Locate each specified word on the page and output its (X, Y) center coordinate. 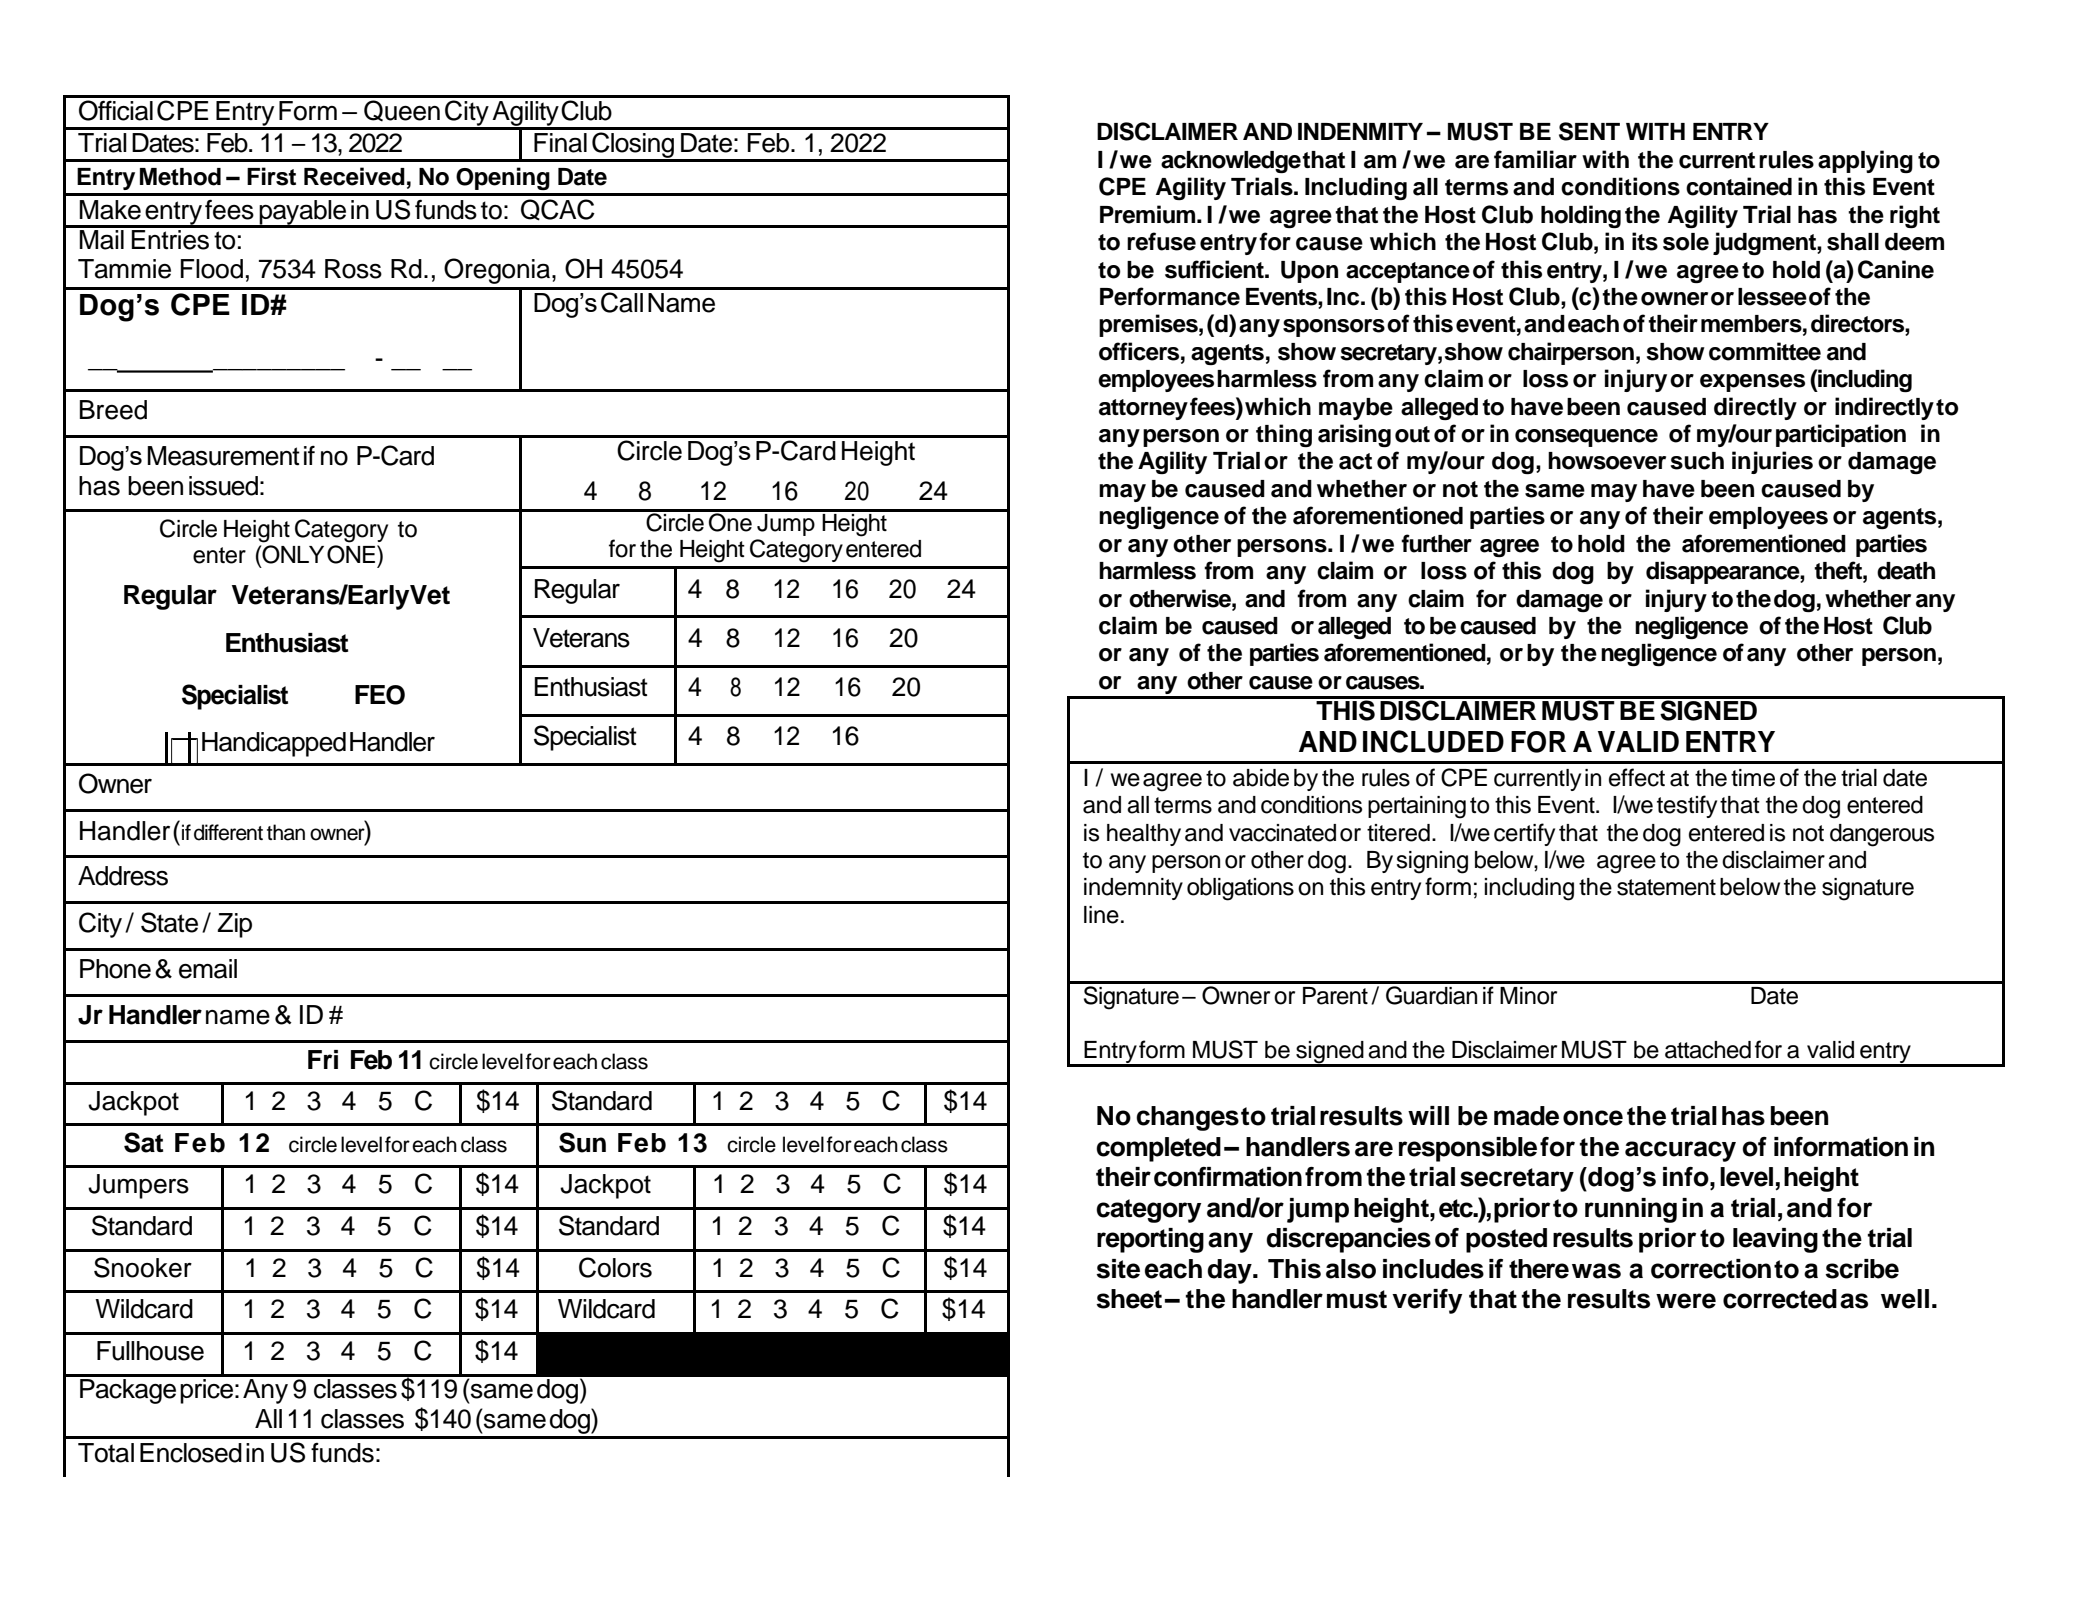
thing (1284, 435)
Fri (323, 1059)
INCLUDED (1433, 741)
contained (1739, 186)
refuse (1161, 241)
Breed (113, 410)
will (1428, 1115)
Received (354, 176)
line (1101, 915)
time (1753, 778)
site (1118, 1269)
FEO (380, 695)
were (1686, 1301)
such (1697, 461)
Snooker (143, 1267)
